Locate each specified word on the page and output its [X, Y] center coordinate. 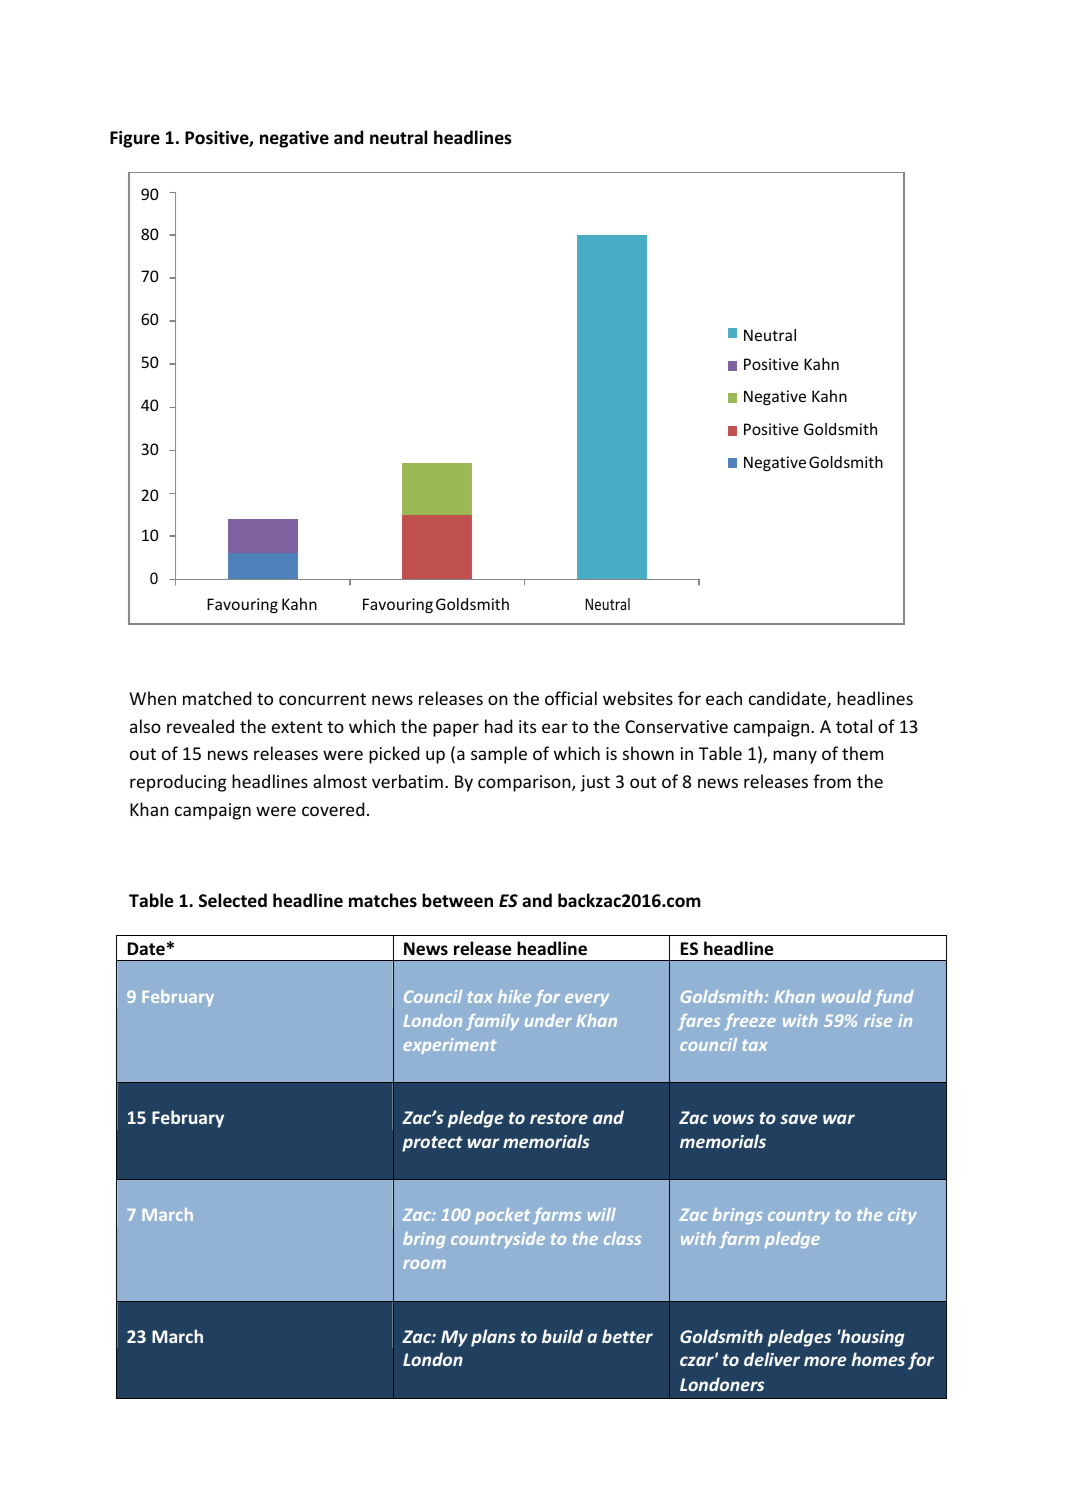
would [846, 996]
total [854, 726]
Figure [135, 139]
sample [499, 755]
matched [217, 698]
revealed [200, 726]
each [724, 698]
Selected [233, 900]
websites [638, 698]
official [571, 698]
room [424, 1264]
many [795, 757]
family [492, 1022]
